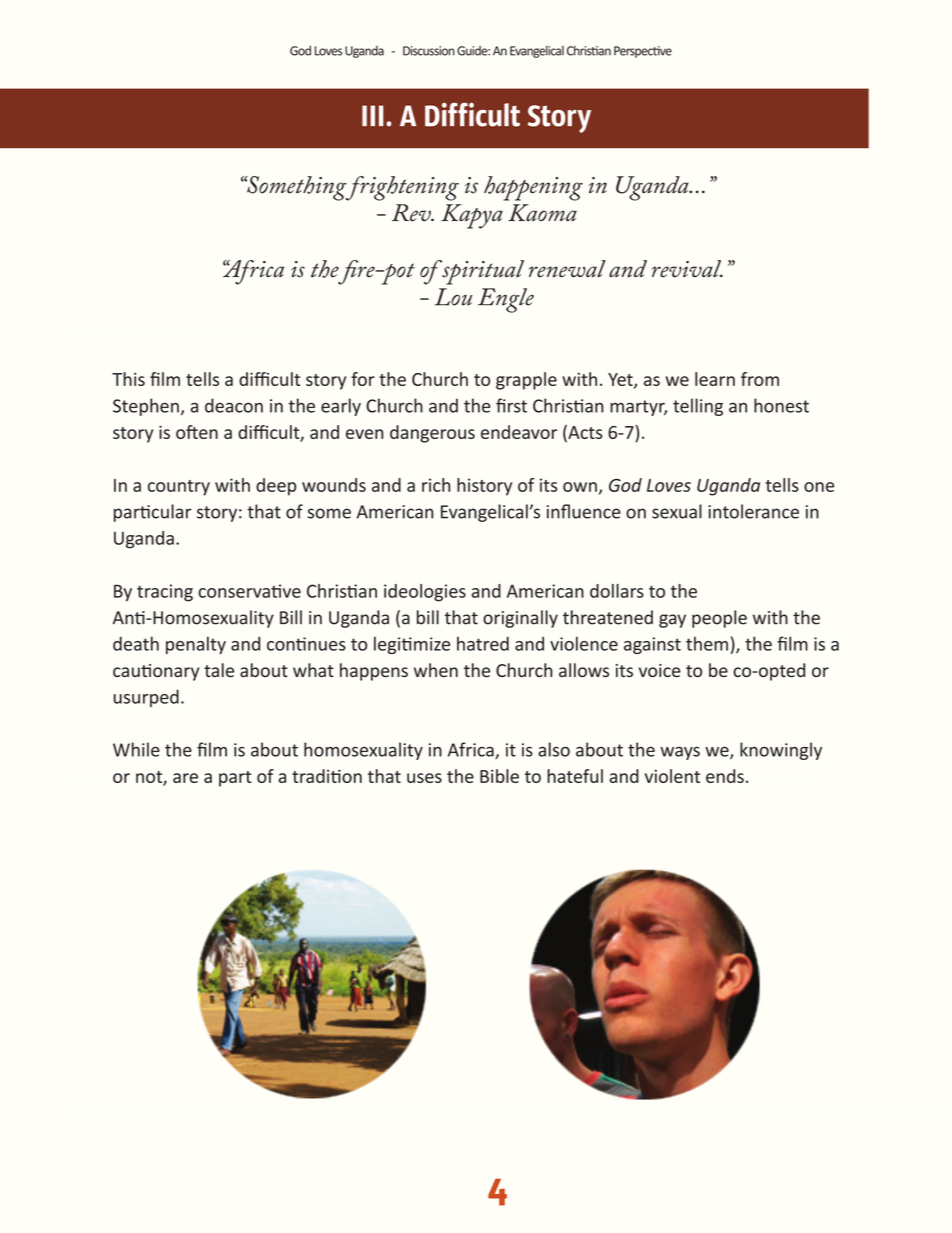 The width and height of the image is (952, 1233). I want to click on III, so click(373, 115).
